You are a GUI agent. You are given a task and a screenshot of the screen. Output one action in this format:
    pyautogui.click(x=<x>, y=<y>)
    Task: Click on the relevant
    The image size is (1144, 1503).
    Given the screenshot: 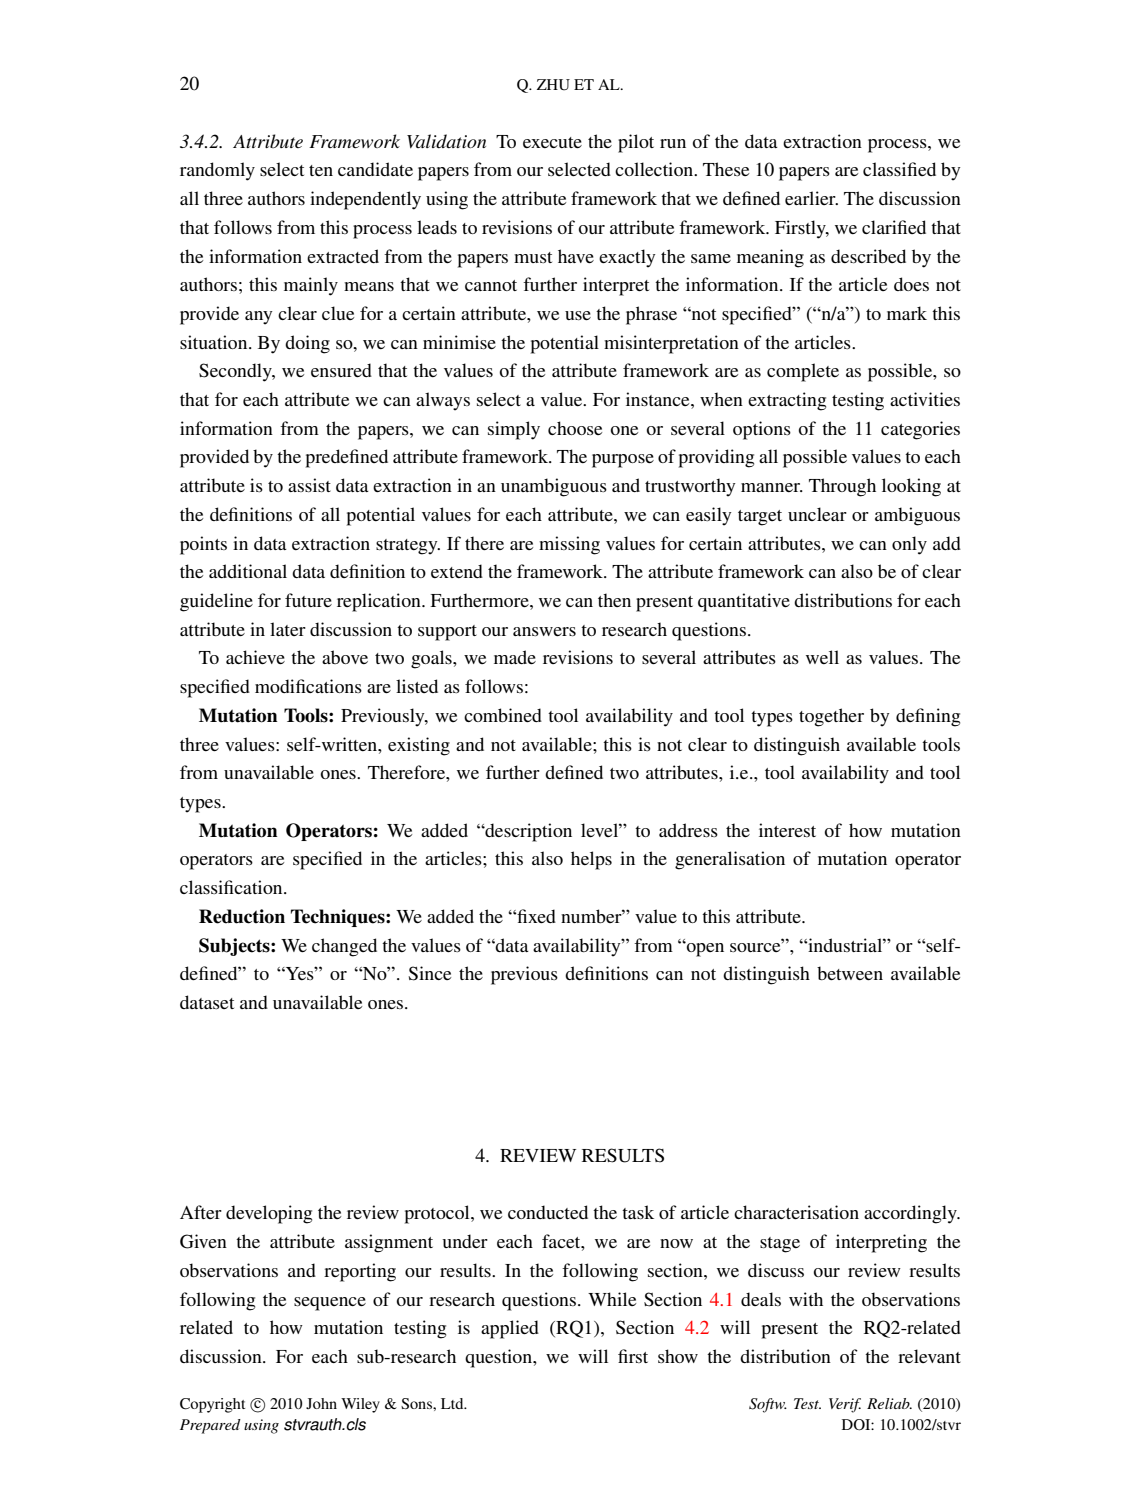 What is the action you would take?
    pyautogui.click(x=929, y=1356)
